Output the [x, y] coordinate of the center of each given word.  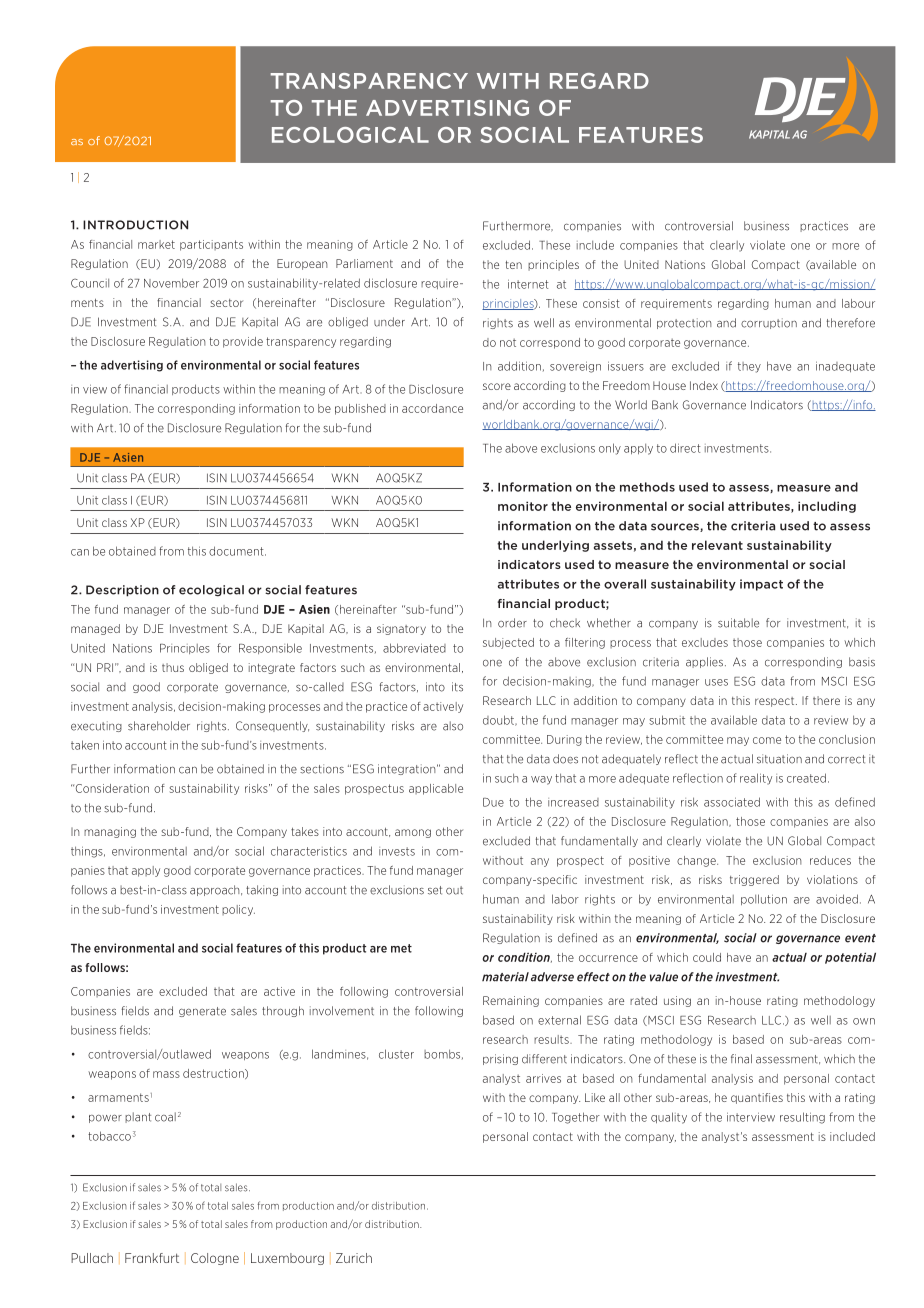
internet [528, 284]
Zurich [354, 1258]
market [156, 244]
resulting [802, 1118]
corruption [769, 323]
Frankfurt [152, 1258]
